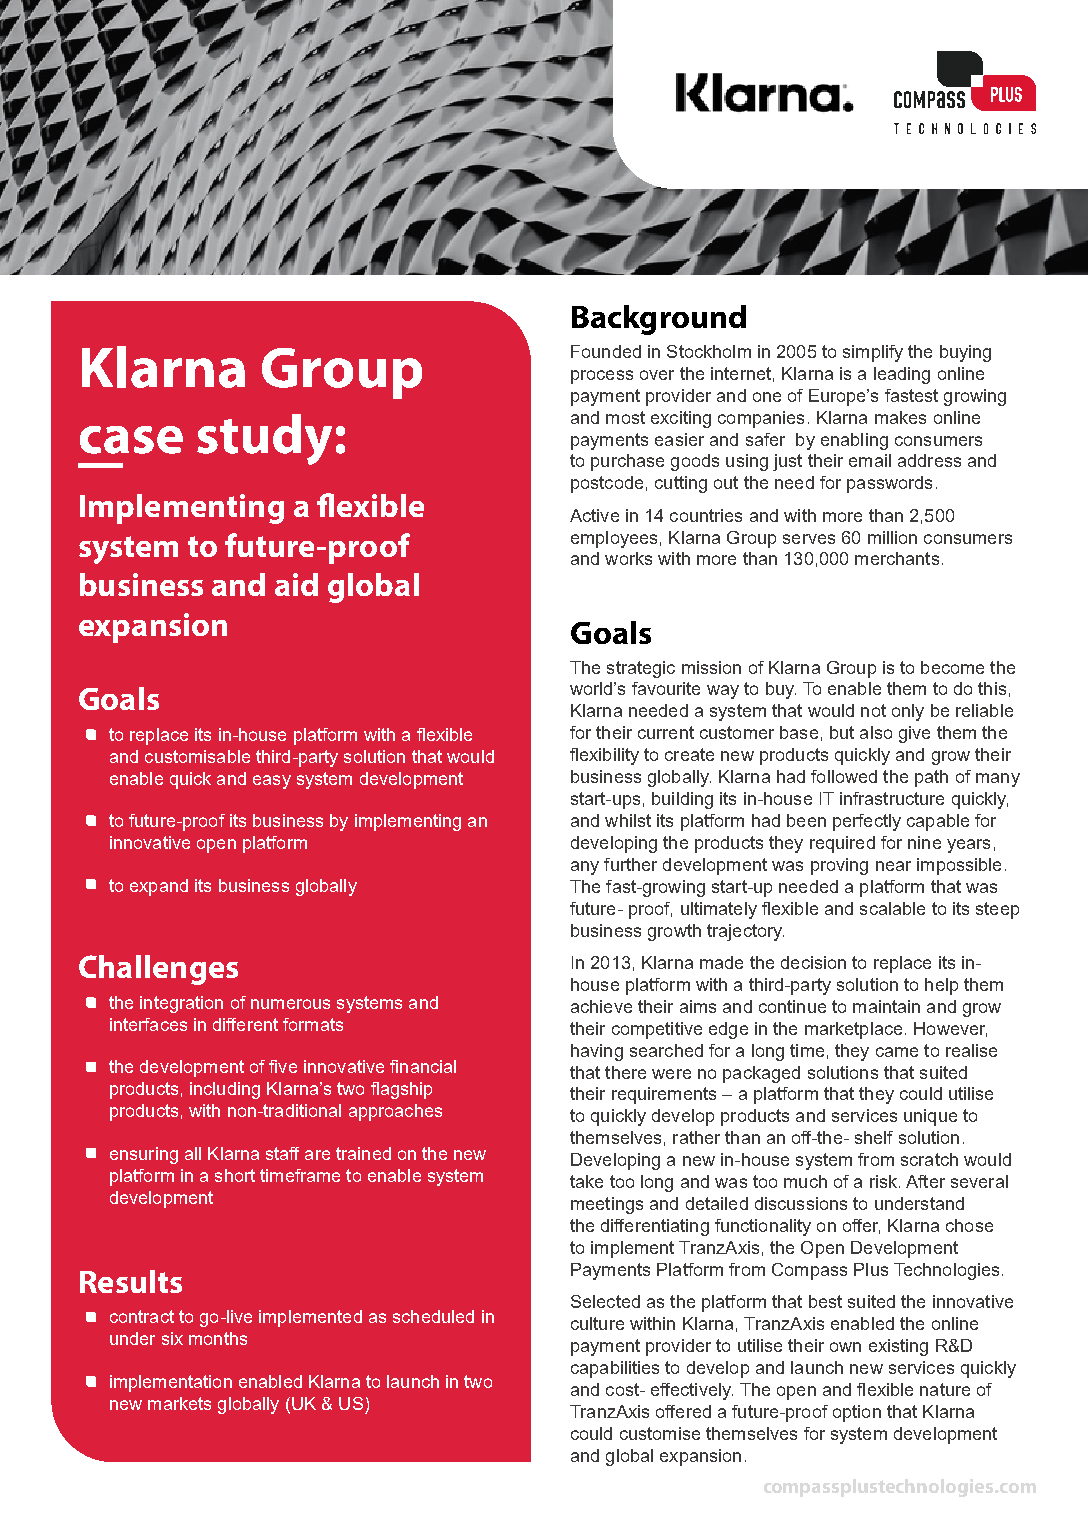 The image size is (1088, 1538). What do you see at coordinates (282, 1153) in the page?
I see `staff` at bounding box center [282, 1153].
